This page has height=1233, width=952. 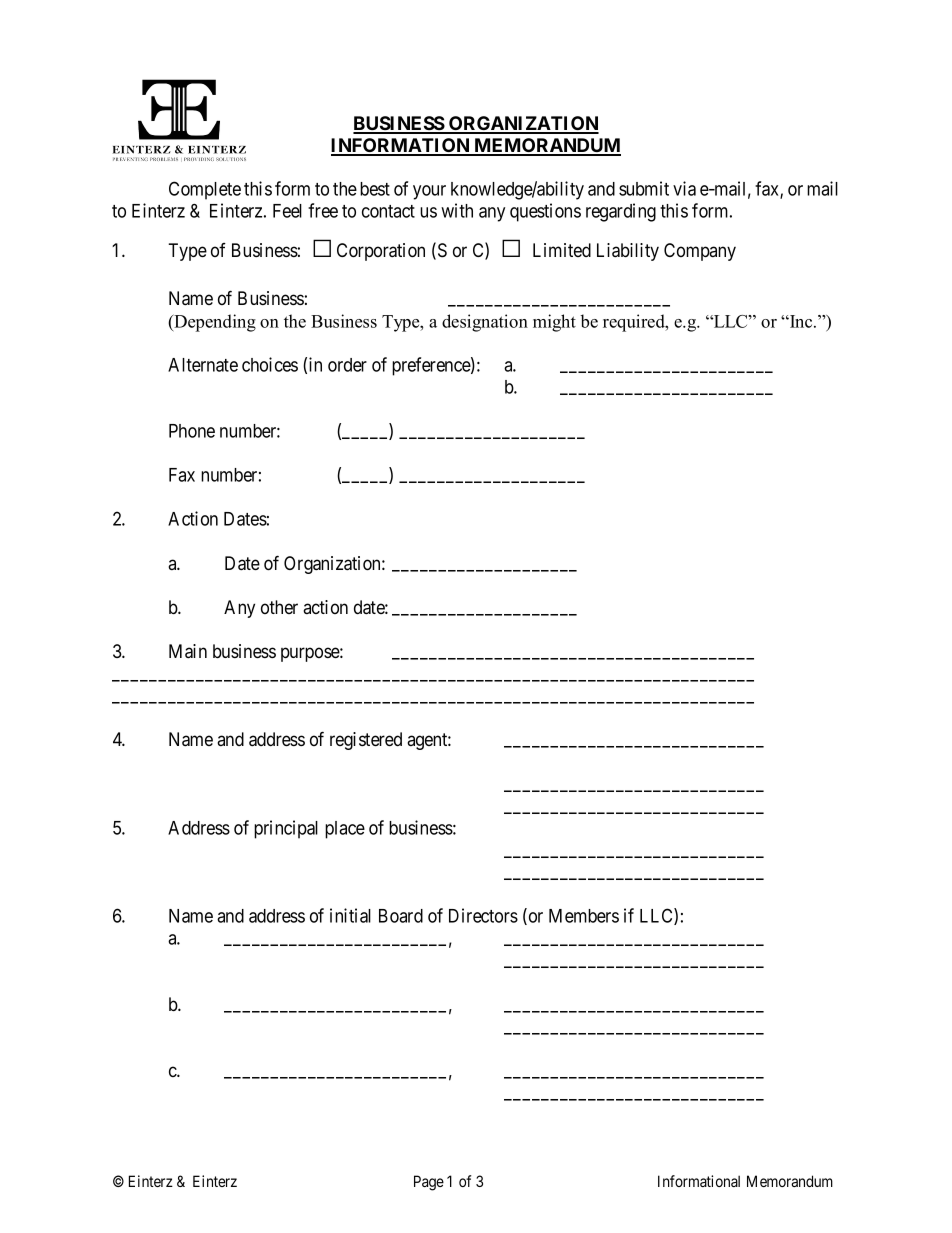 I want to click on with, so click(x=457, y=210).
